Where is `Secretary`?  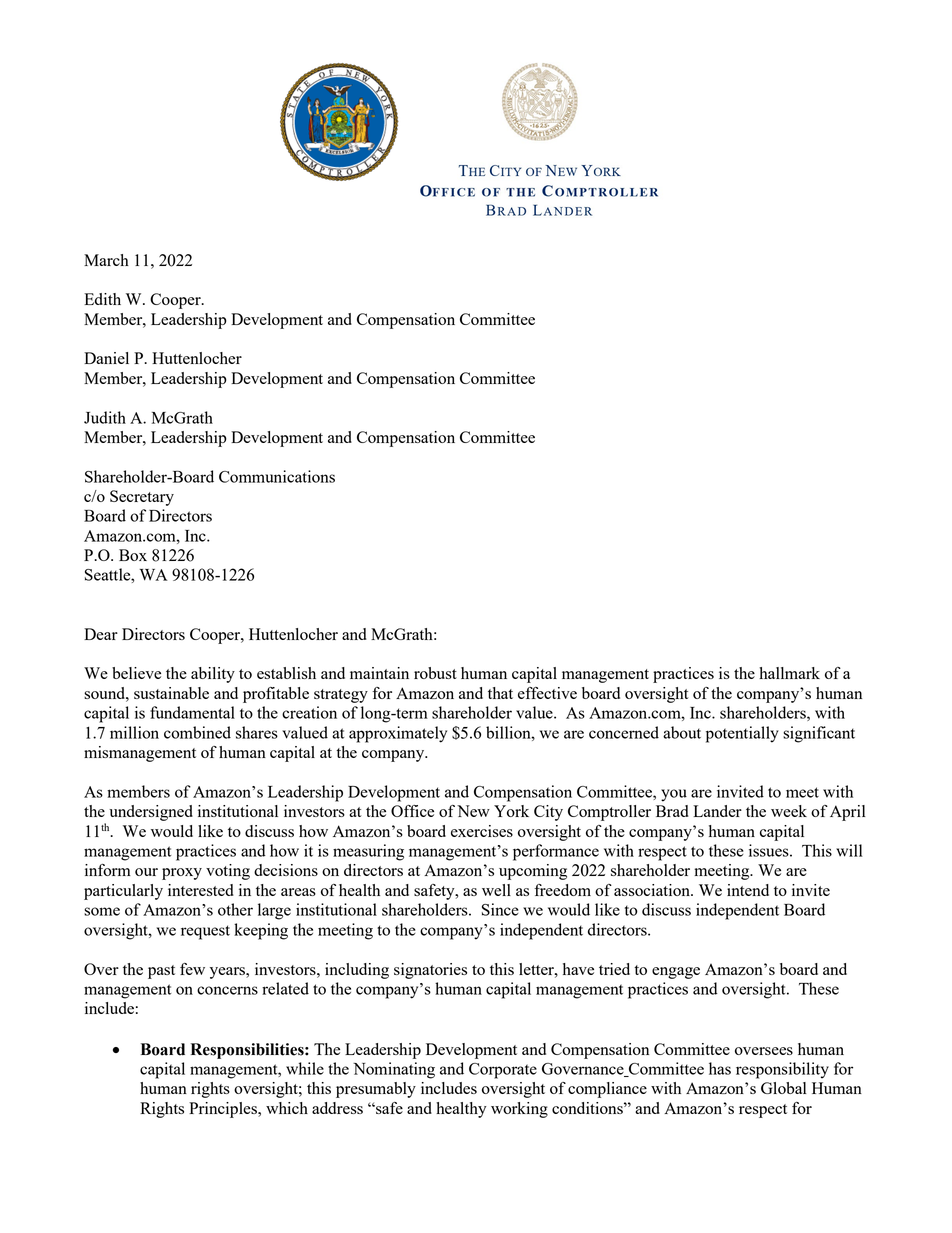 Secretary is located at coordinates (142, 498).
